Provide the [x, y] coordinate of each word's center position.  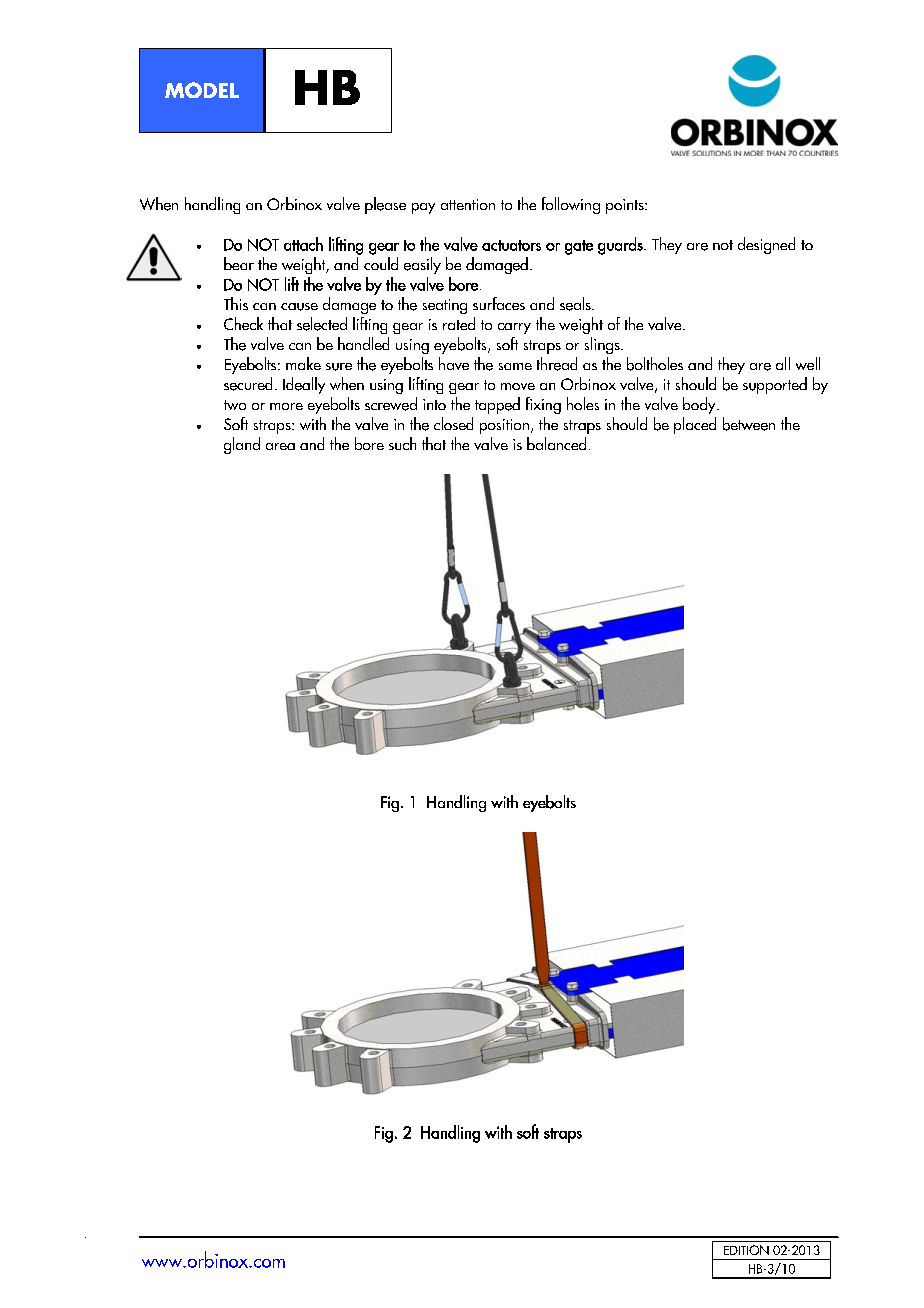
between [749, 424]
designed [766, 245]
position [504, 426]
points [626, 206]
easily [422, 265]
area [280, 446]
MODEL [202, 90]
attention [468, 204]
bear [239, 263]
